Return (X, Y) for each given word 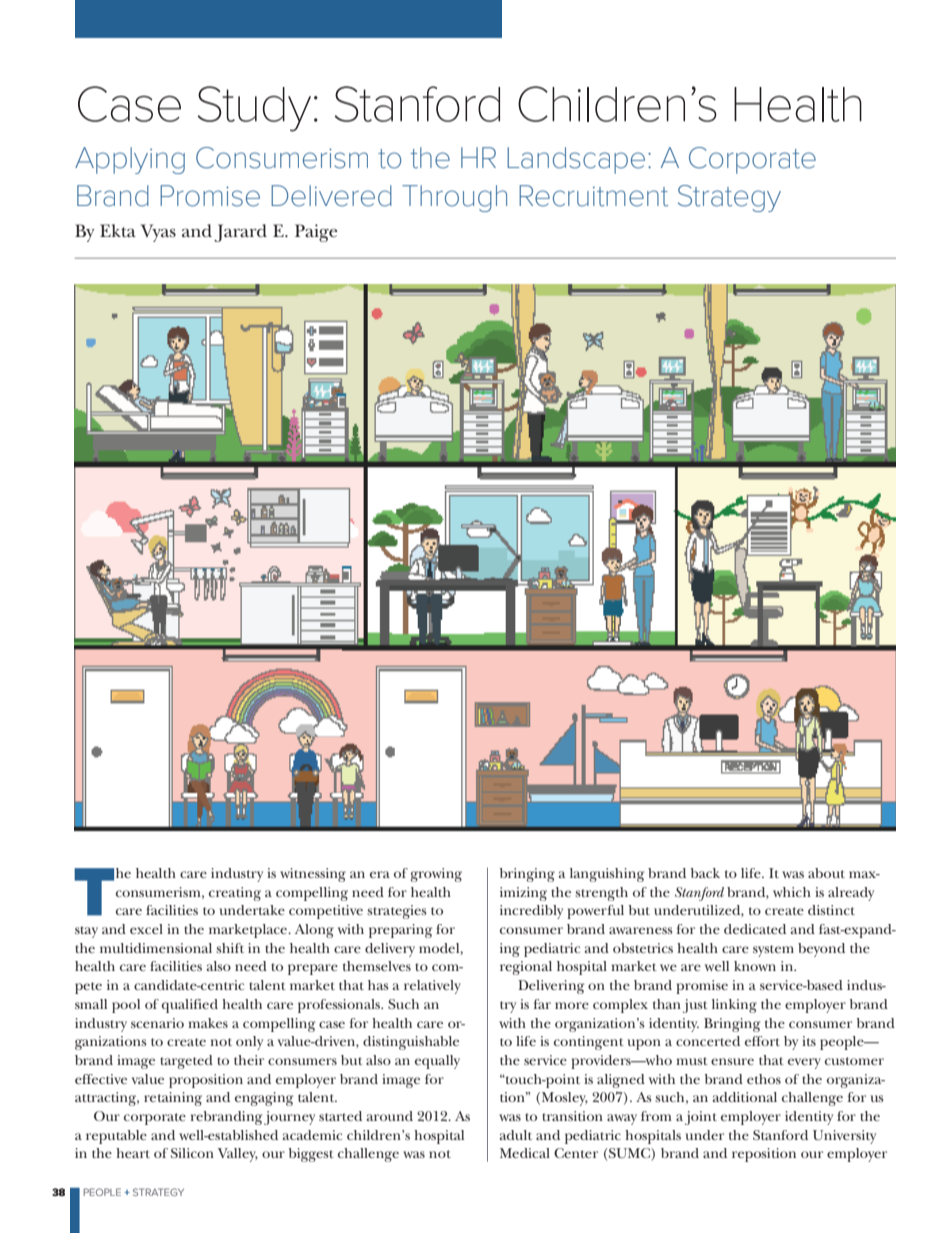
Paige (316, 233)
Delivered (331, 196)
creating (235, 894)
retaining (173, 1099)
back (705, 873)
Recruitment (593, 196)
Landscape (576, 160)
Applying (130, 160)
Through (454, 198)
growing (436, 875)
